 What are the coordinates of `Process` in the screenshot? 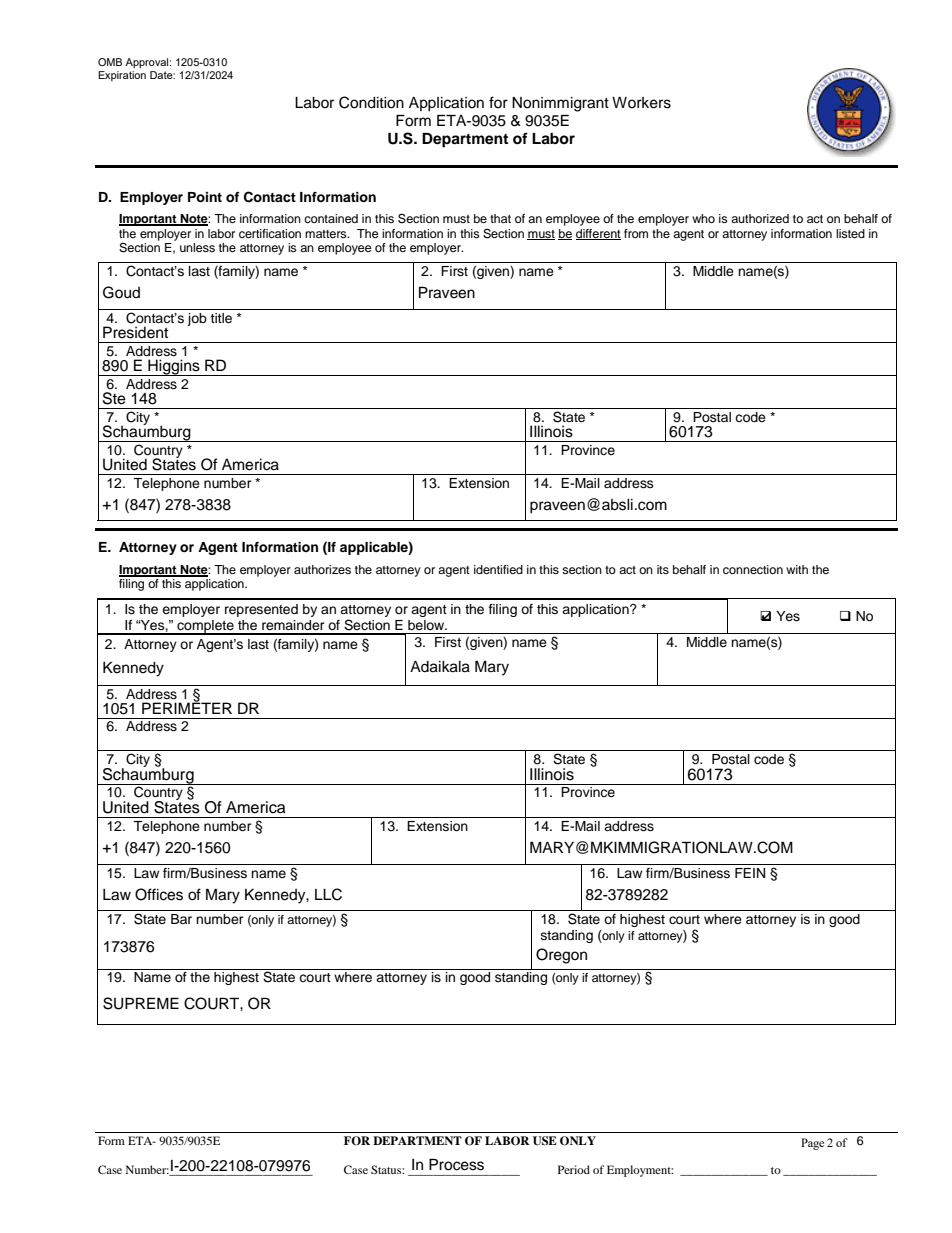 It's located at (456, 1164).
